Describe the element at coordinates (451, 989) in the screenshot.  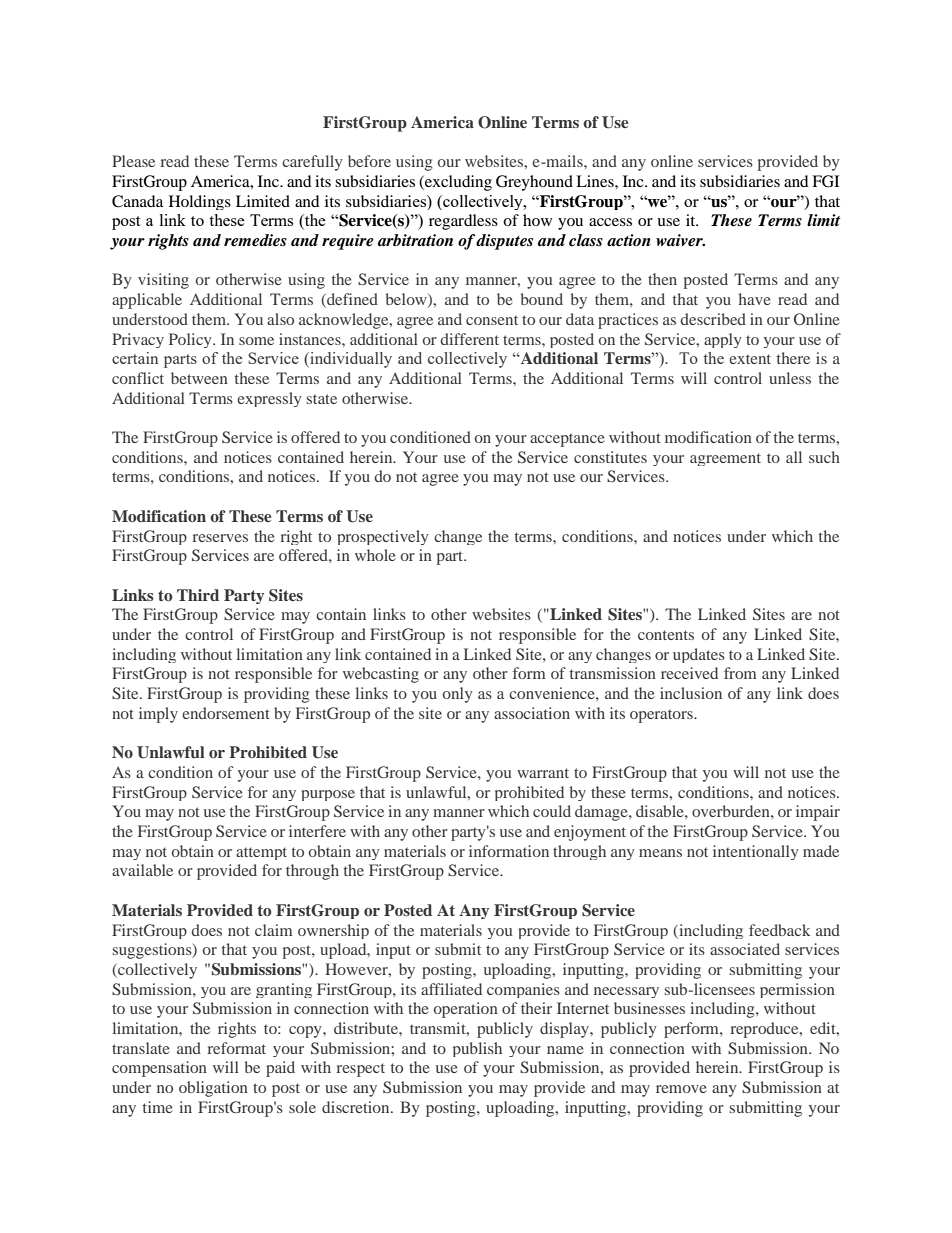
I see `affiliated` at that location.
